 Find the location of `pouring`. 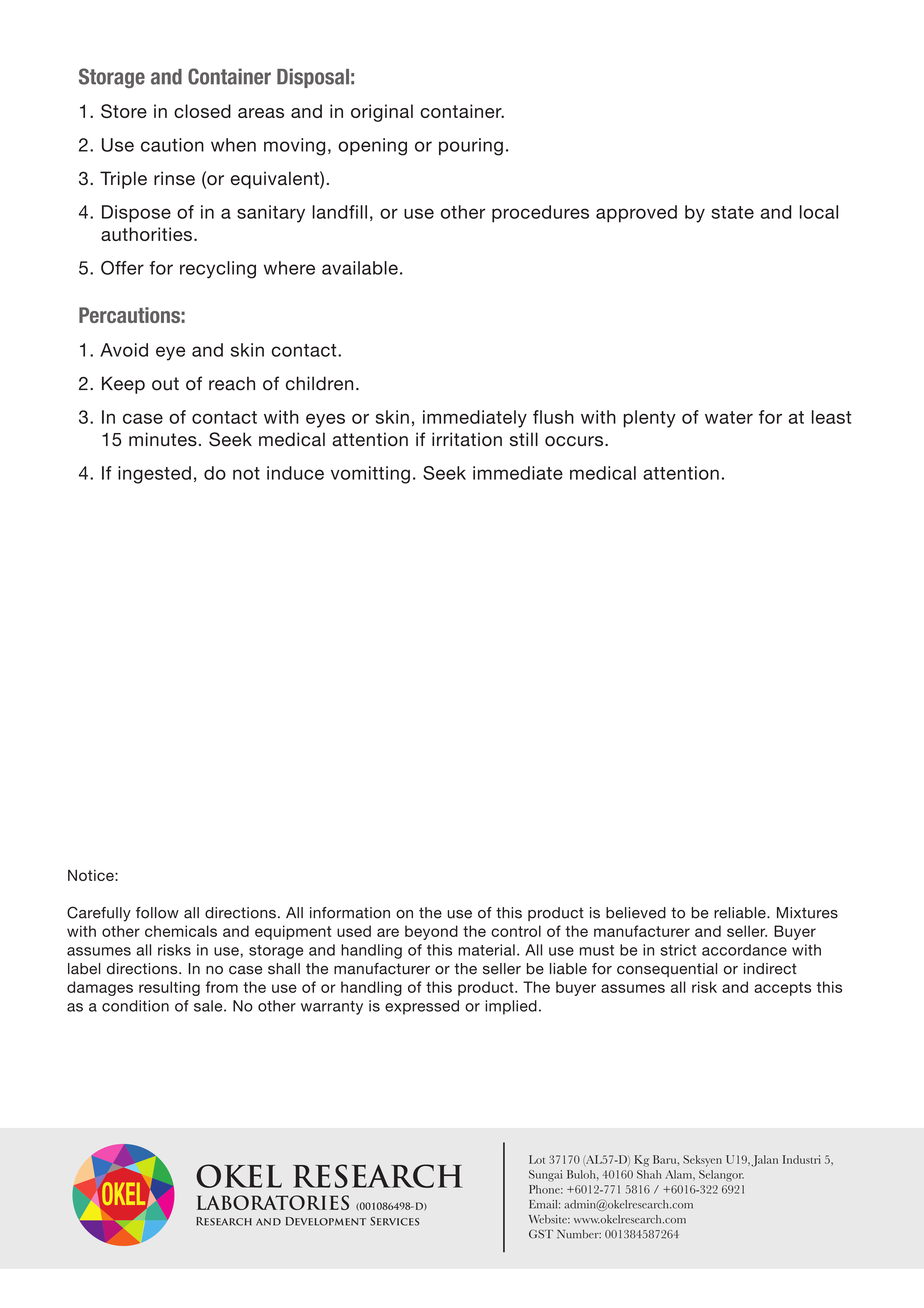

pouring is located at coordinates (471, 147).
